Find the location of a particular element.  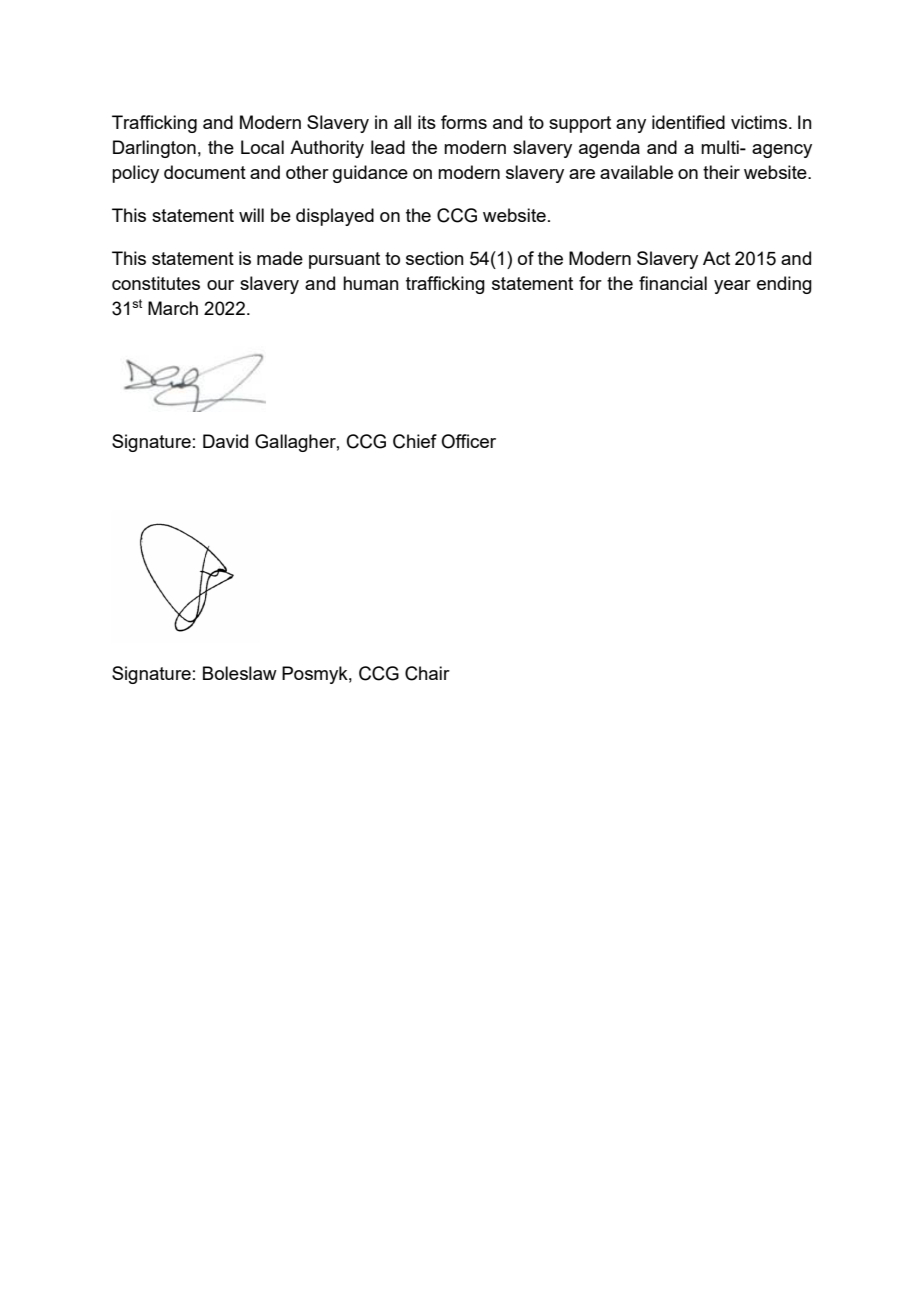

Chair is located at coordinates (427, 673).
